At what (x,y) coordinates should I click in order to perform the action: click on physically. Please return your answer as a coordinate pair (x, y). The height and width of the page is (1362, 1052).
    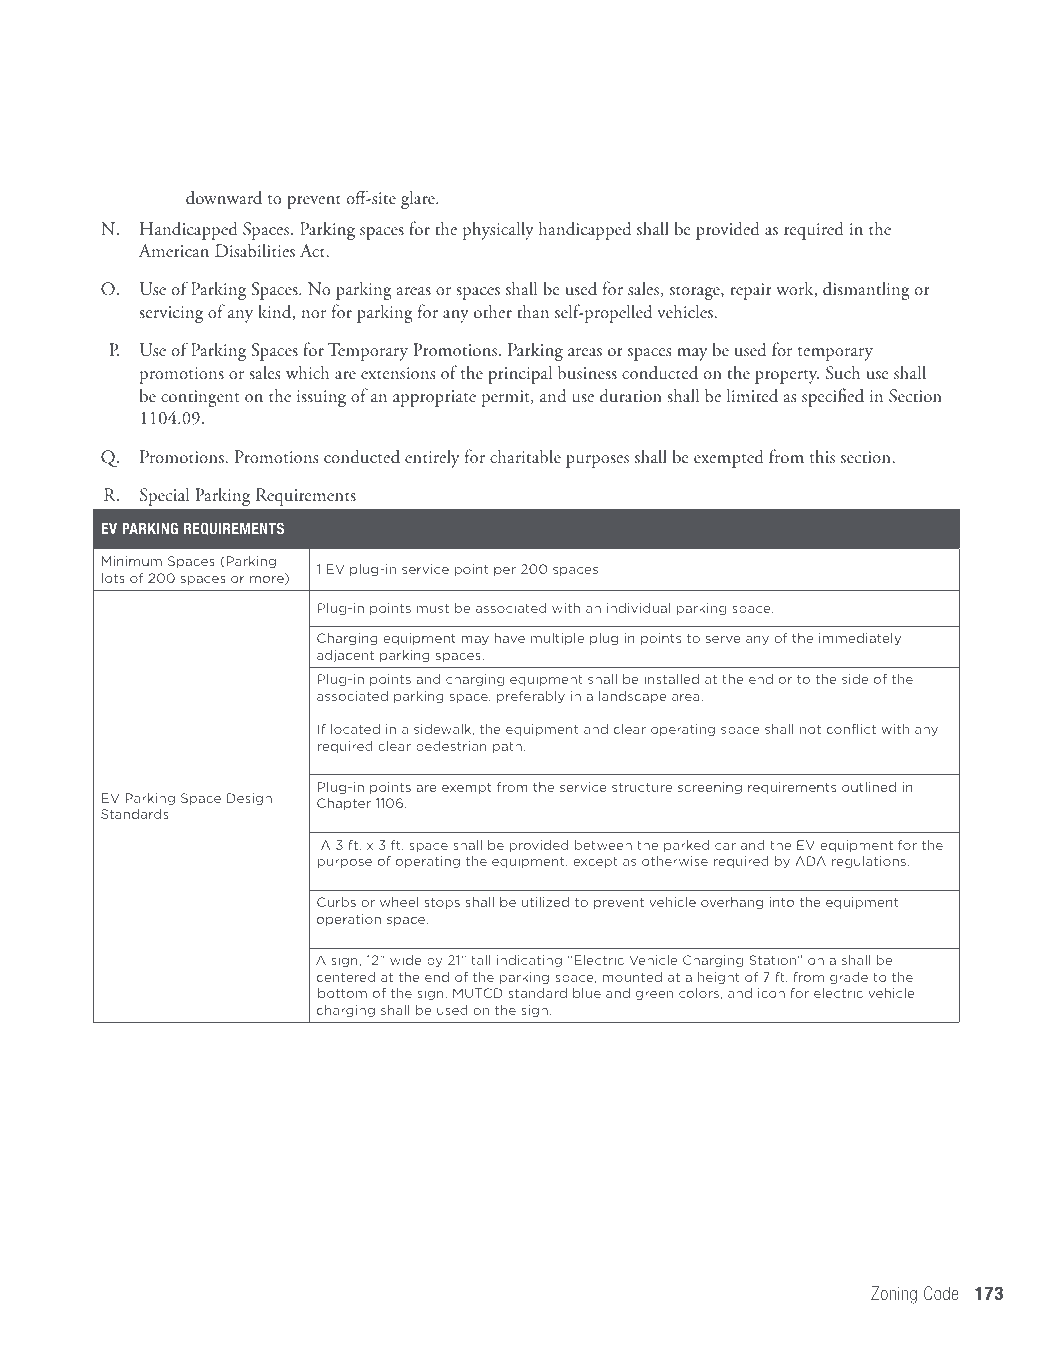
    Looking at the image, I should click on (498, 230).
